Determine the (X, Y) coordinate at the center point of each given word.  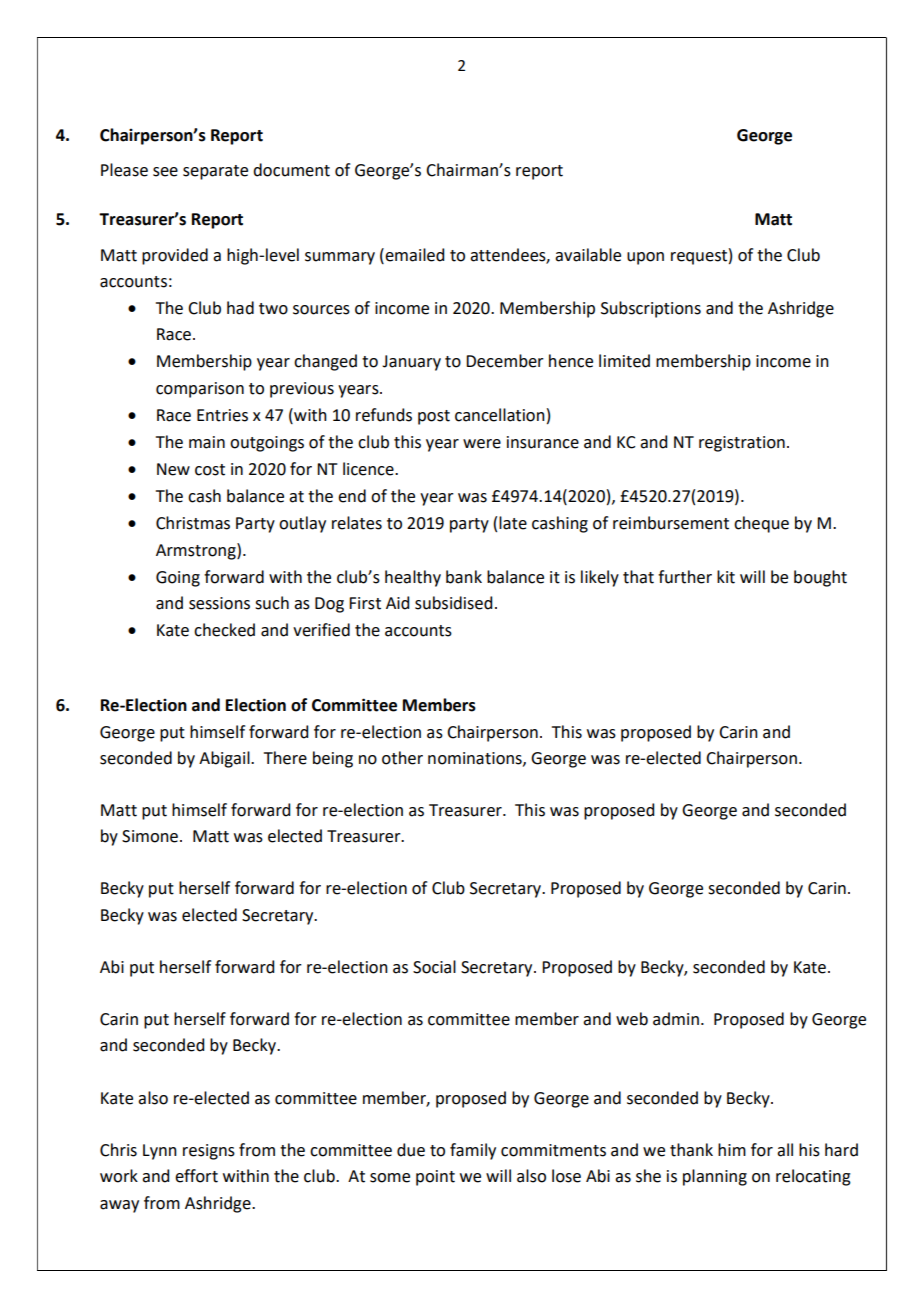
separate (215, 172)
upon (645, 258)
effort (196, 1176)
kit (726, 577)
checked (224, 630)
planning (715, 1177)
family (473, 1151)
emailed (413, 255)
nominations (476, 759)
